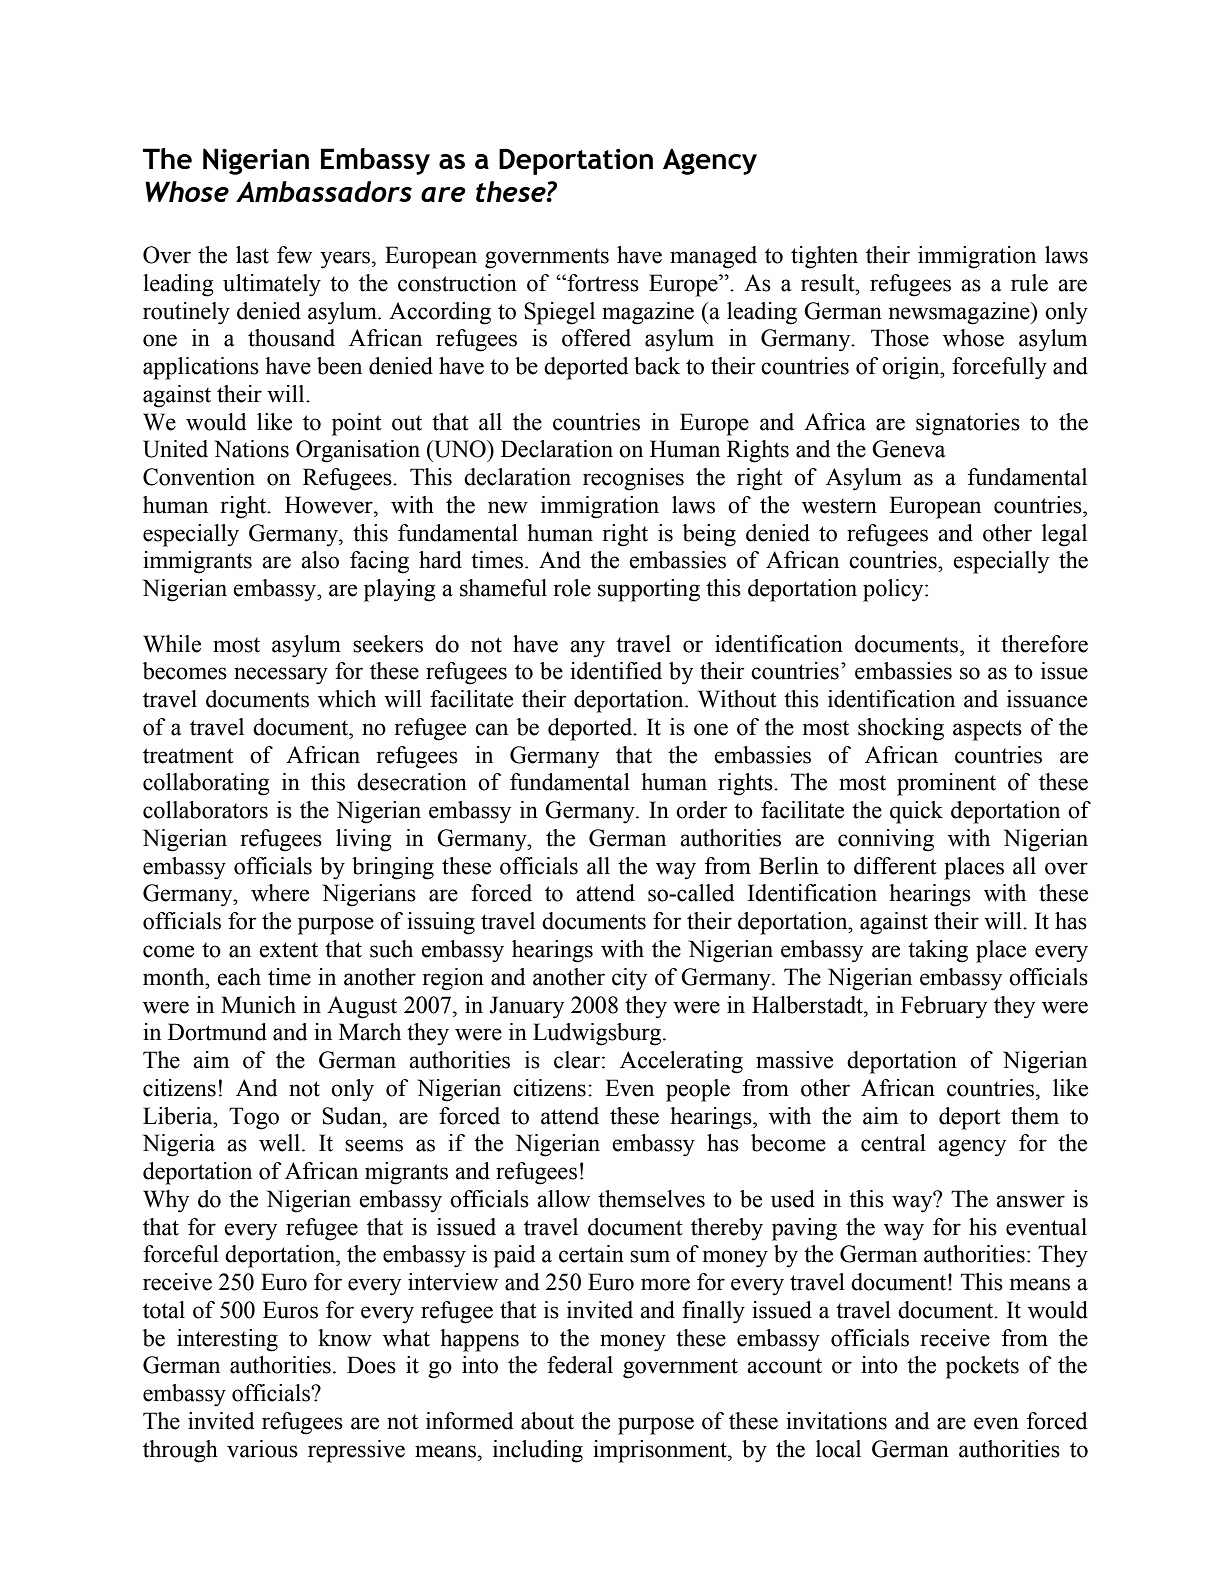 This document has height=1593, width=1231. Describe the element at coordinates (916, 812) in the document. I see `quick` at that location.
